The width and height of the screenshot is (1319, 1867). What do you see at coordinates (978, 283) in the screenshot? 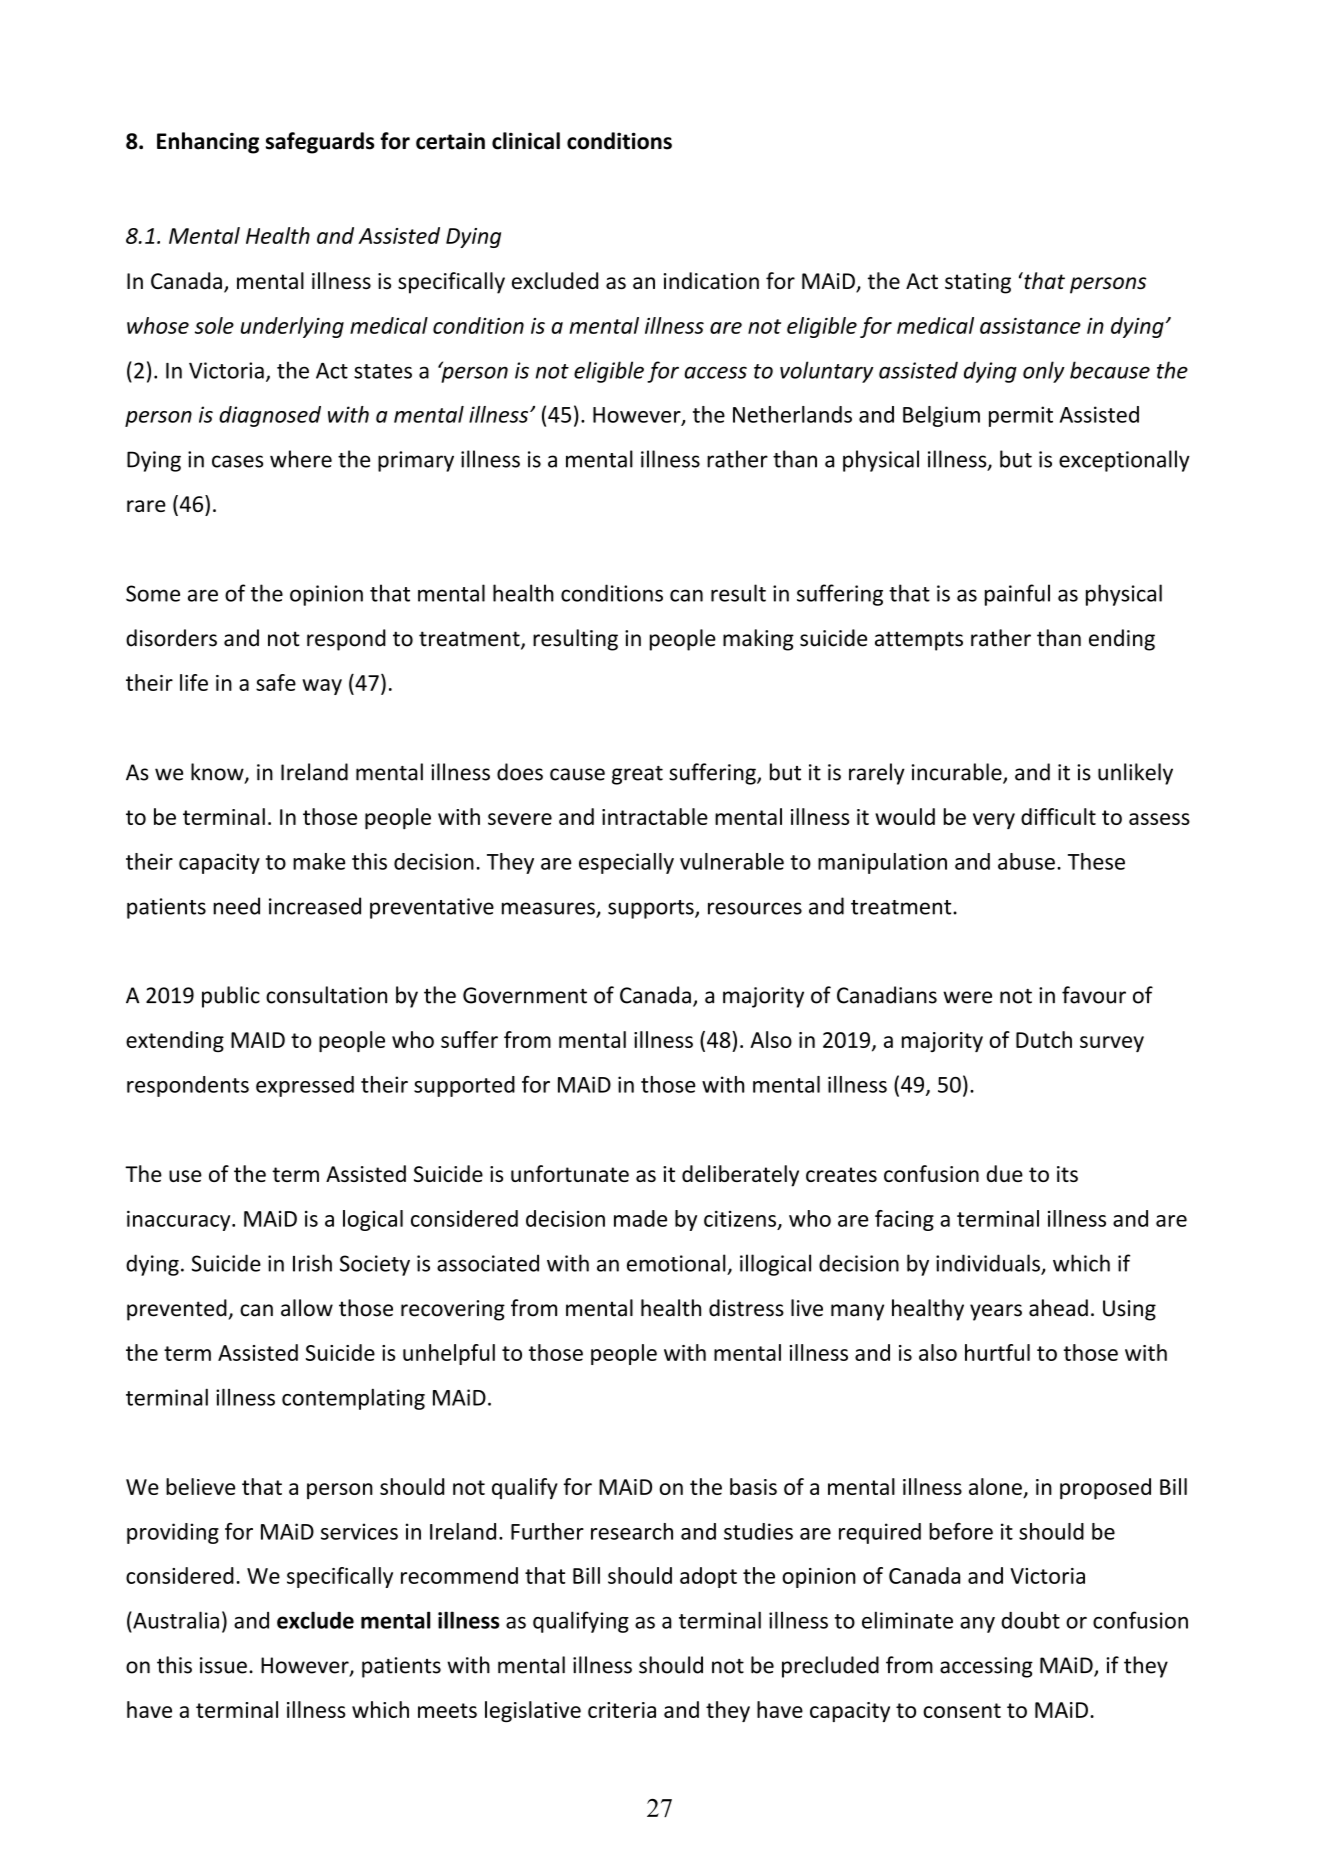
I see `stating` at bounding box center [978, 283].
